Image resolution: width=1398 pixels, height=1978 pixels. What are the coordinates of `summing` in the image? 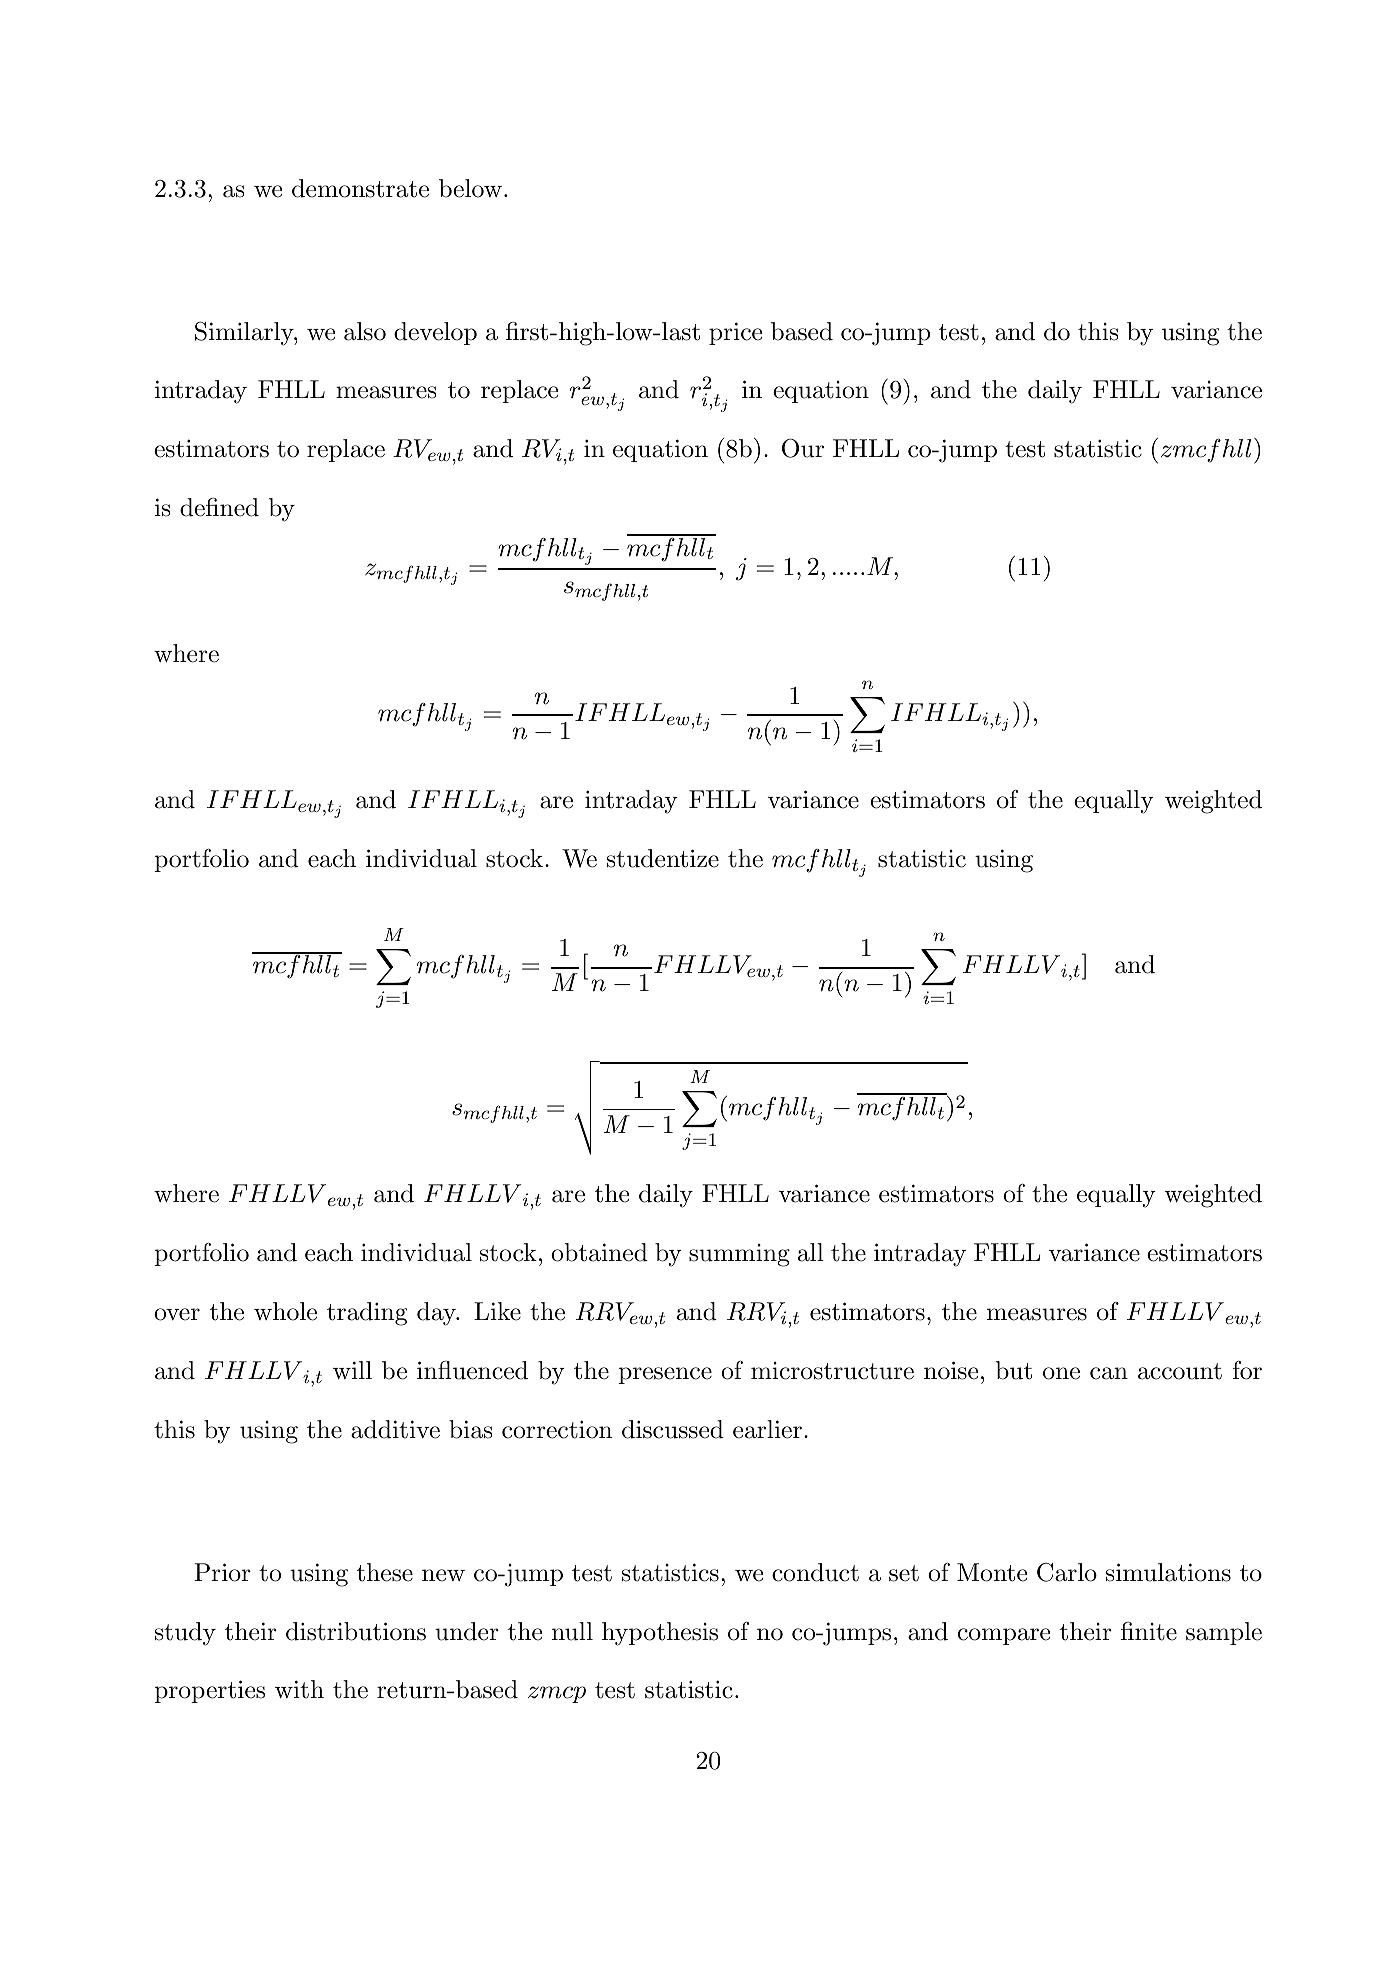 It's located at (739, 1255).
